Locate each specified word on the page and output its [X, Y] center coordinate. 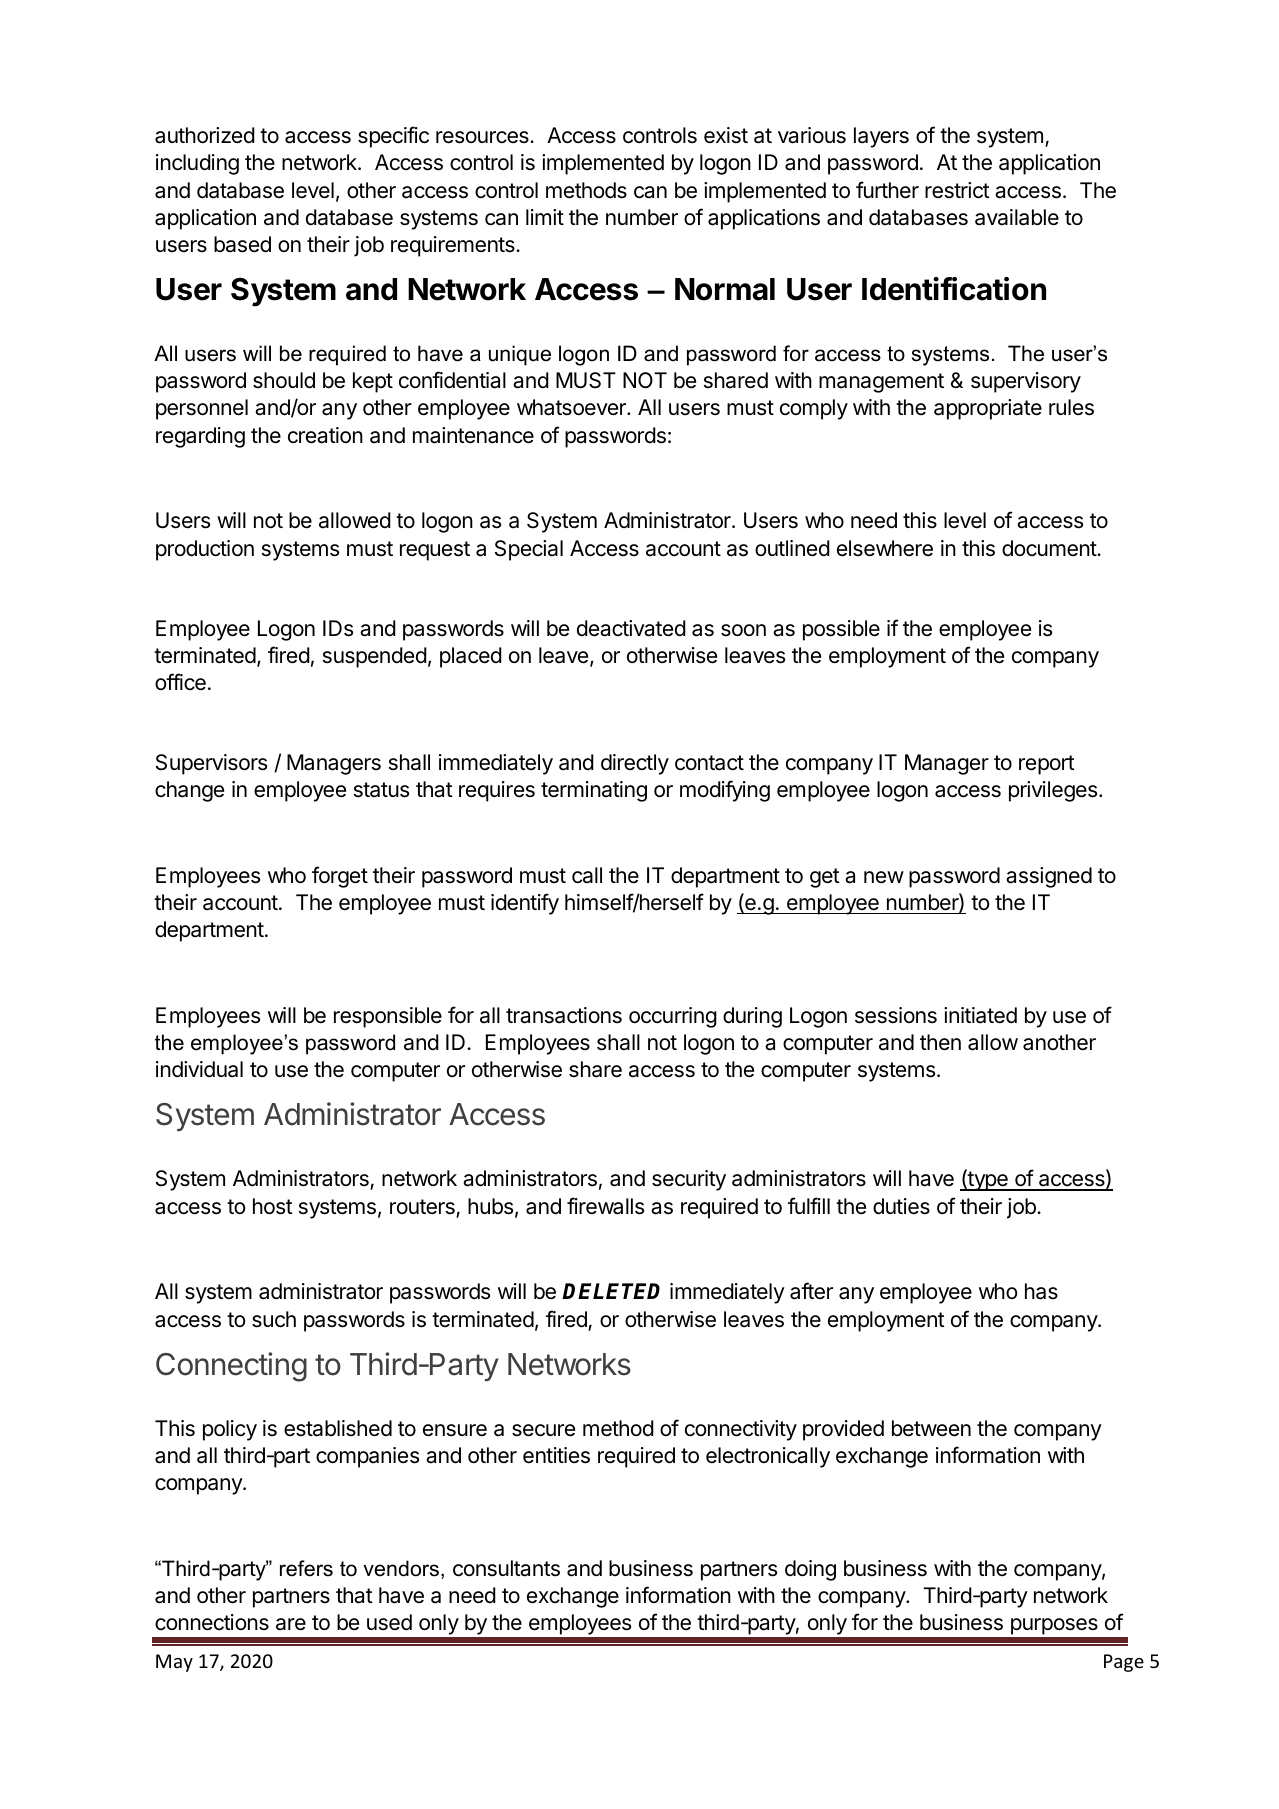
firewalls [605, 1206]
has [1041, 1291]
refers [306, 1568]
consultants [506, 1568]
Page [1124, 1663]
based [242, 244]
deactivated [631, 628]
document [1050, 548]
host [273, 1206]
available [1017, 217]
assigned [1049, 877]
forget [340, 877]
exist [726, 135]
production [205, 550]
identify [525, 904]
